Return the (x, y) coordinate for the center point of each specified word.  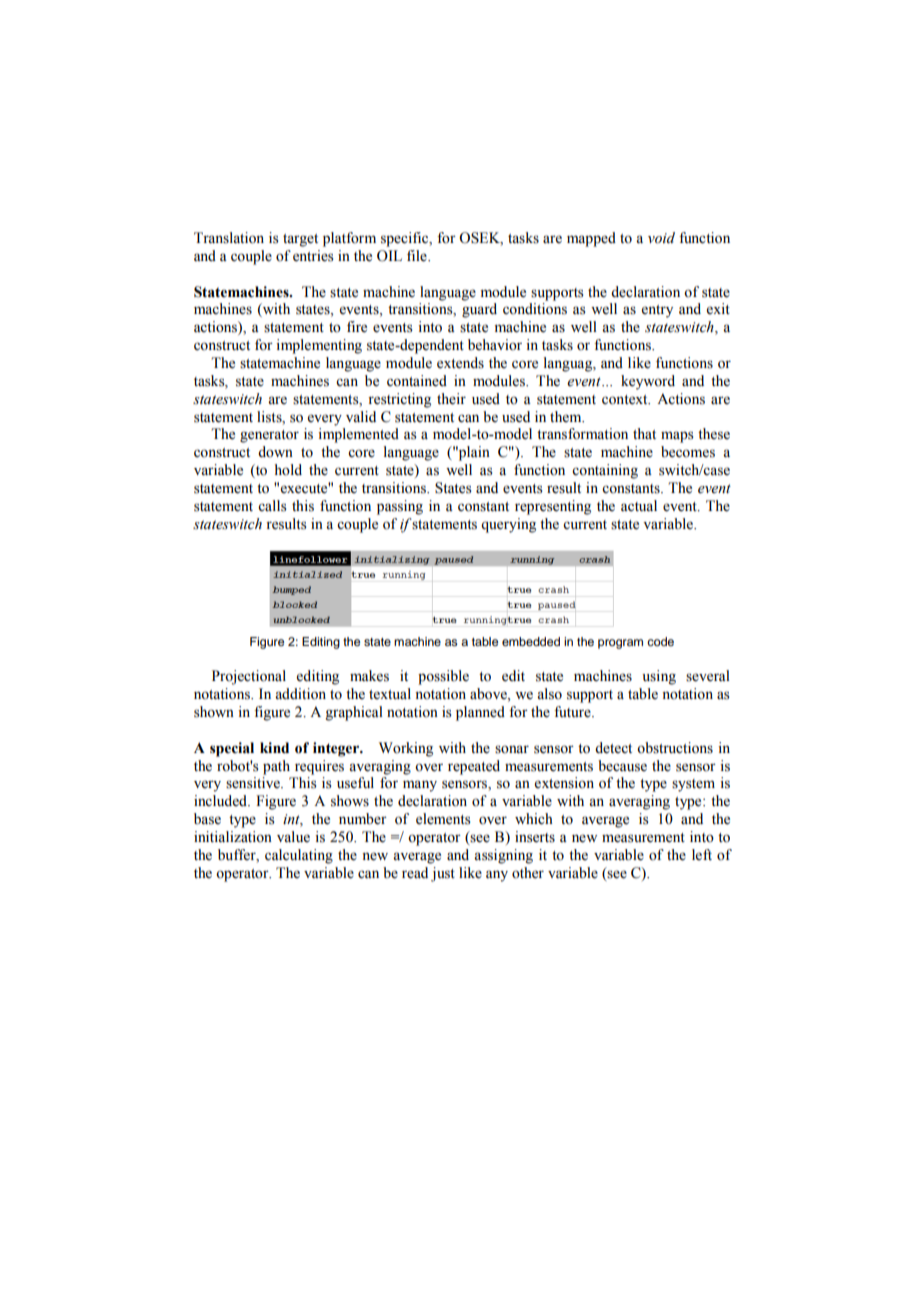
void (661, 238)
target (300, 240)
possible (443, 677)
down (275, 452)
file (418, 256)
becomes (688, 452)
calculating (299, 856)
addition (300, 694)
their (451, 399)
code (660, 641)
